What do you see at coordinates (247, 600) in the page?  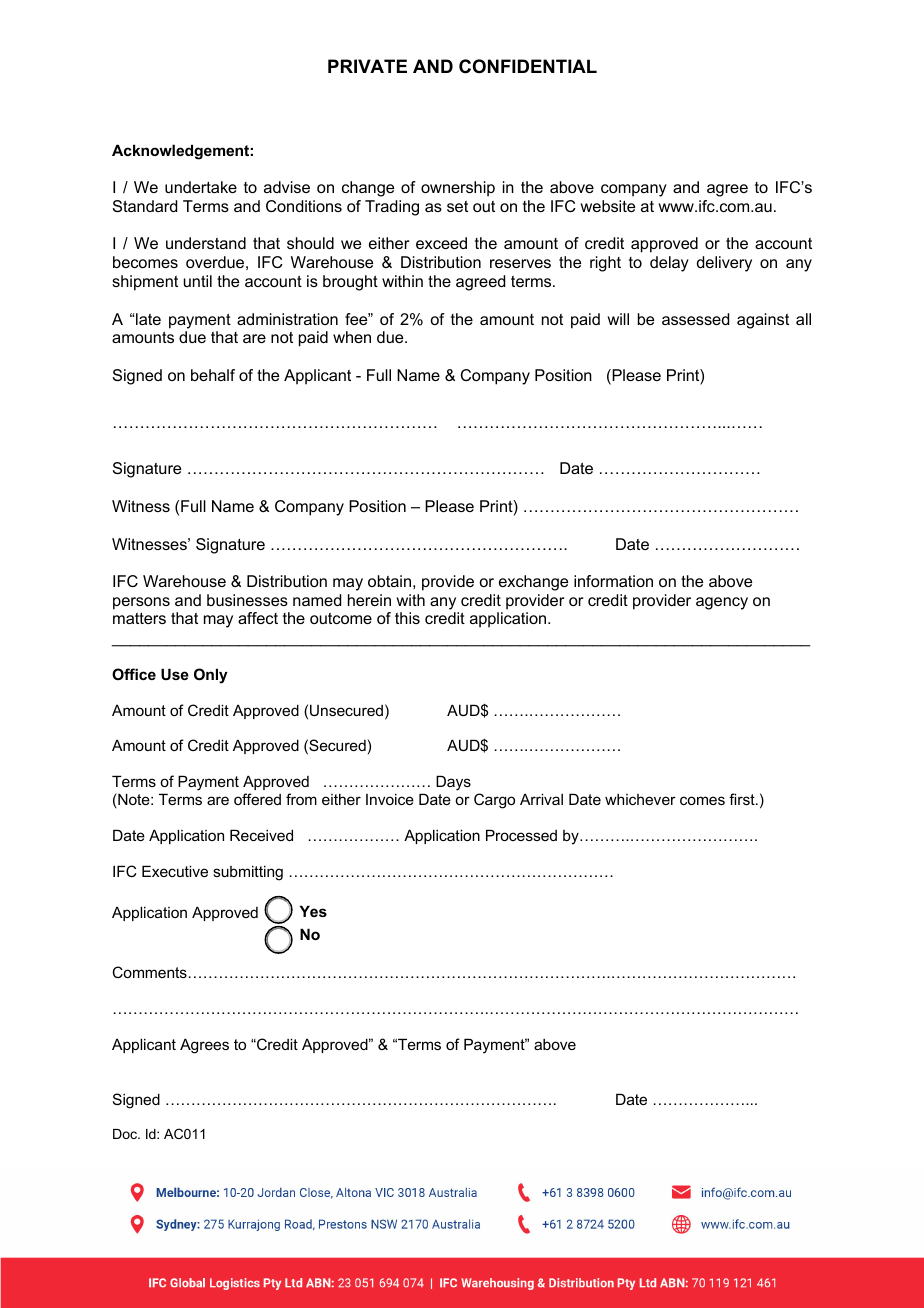 I see `businesses` at bounding box center [247, 600].
